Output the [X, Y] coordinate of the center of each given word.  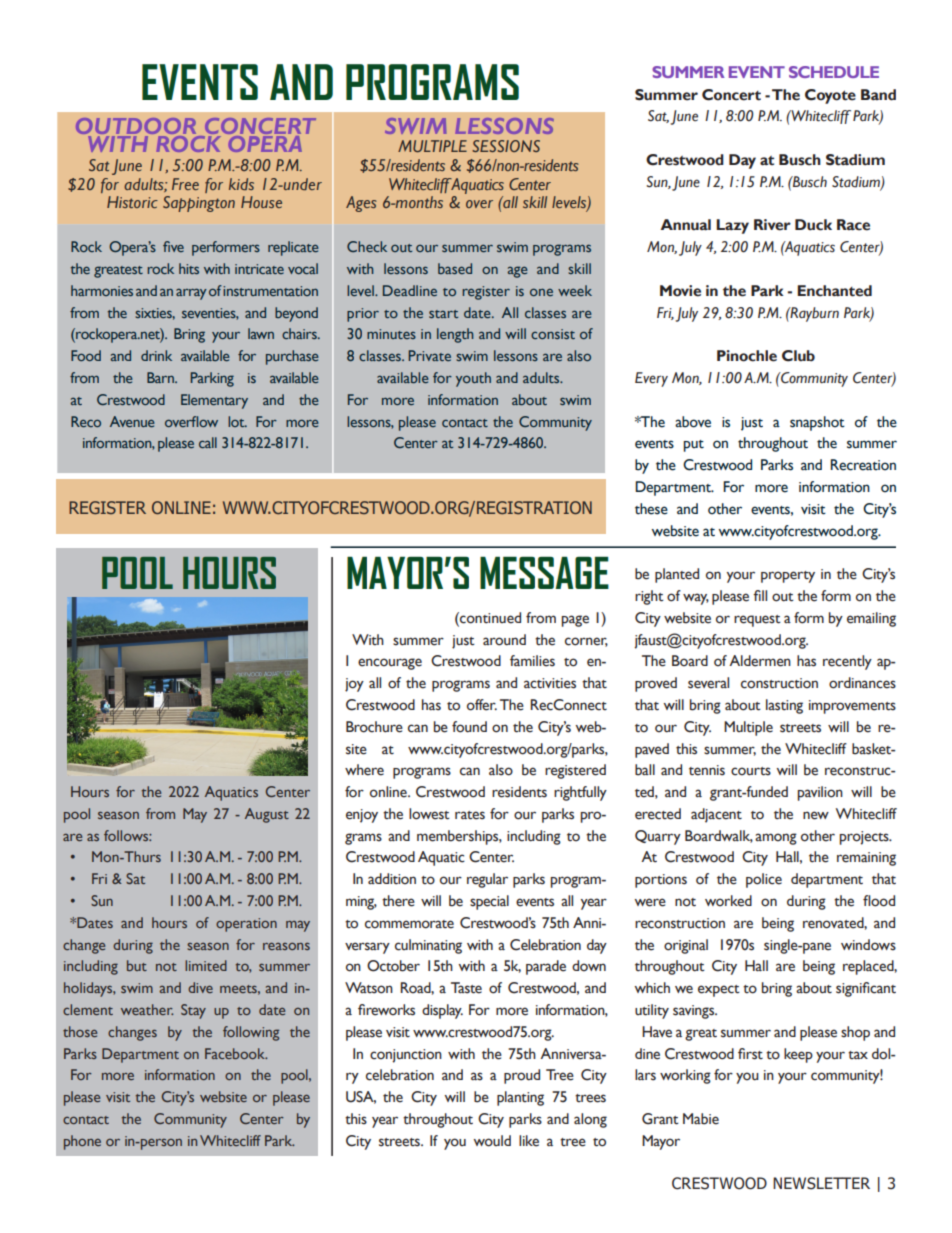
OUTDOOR [136, 126]
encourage [390, 664]
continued [489, 618]
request [757, 621]
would [492, 1141]
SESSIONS [506, 146]
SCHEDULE [834, 72]
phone [82, 1142]
